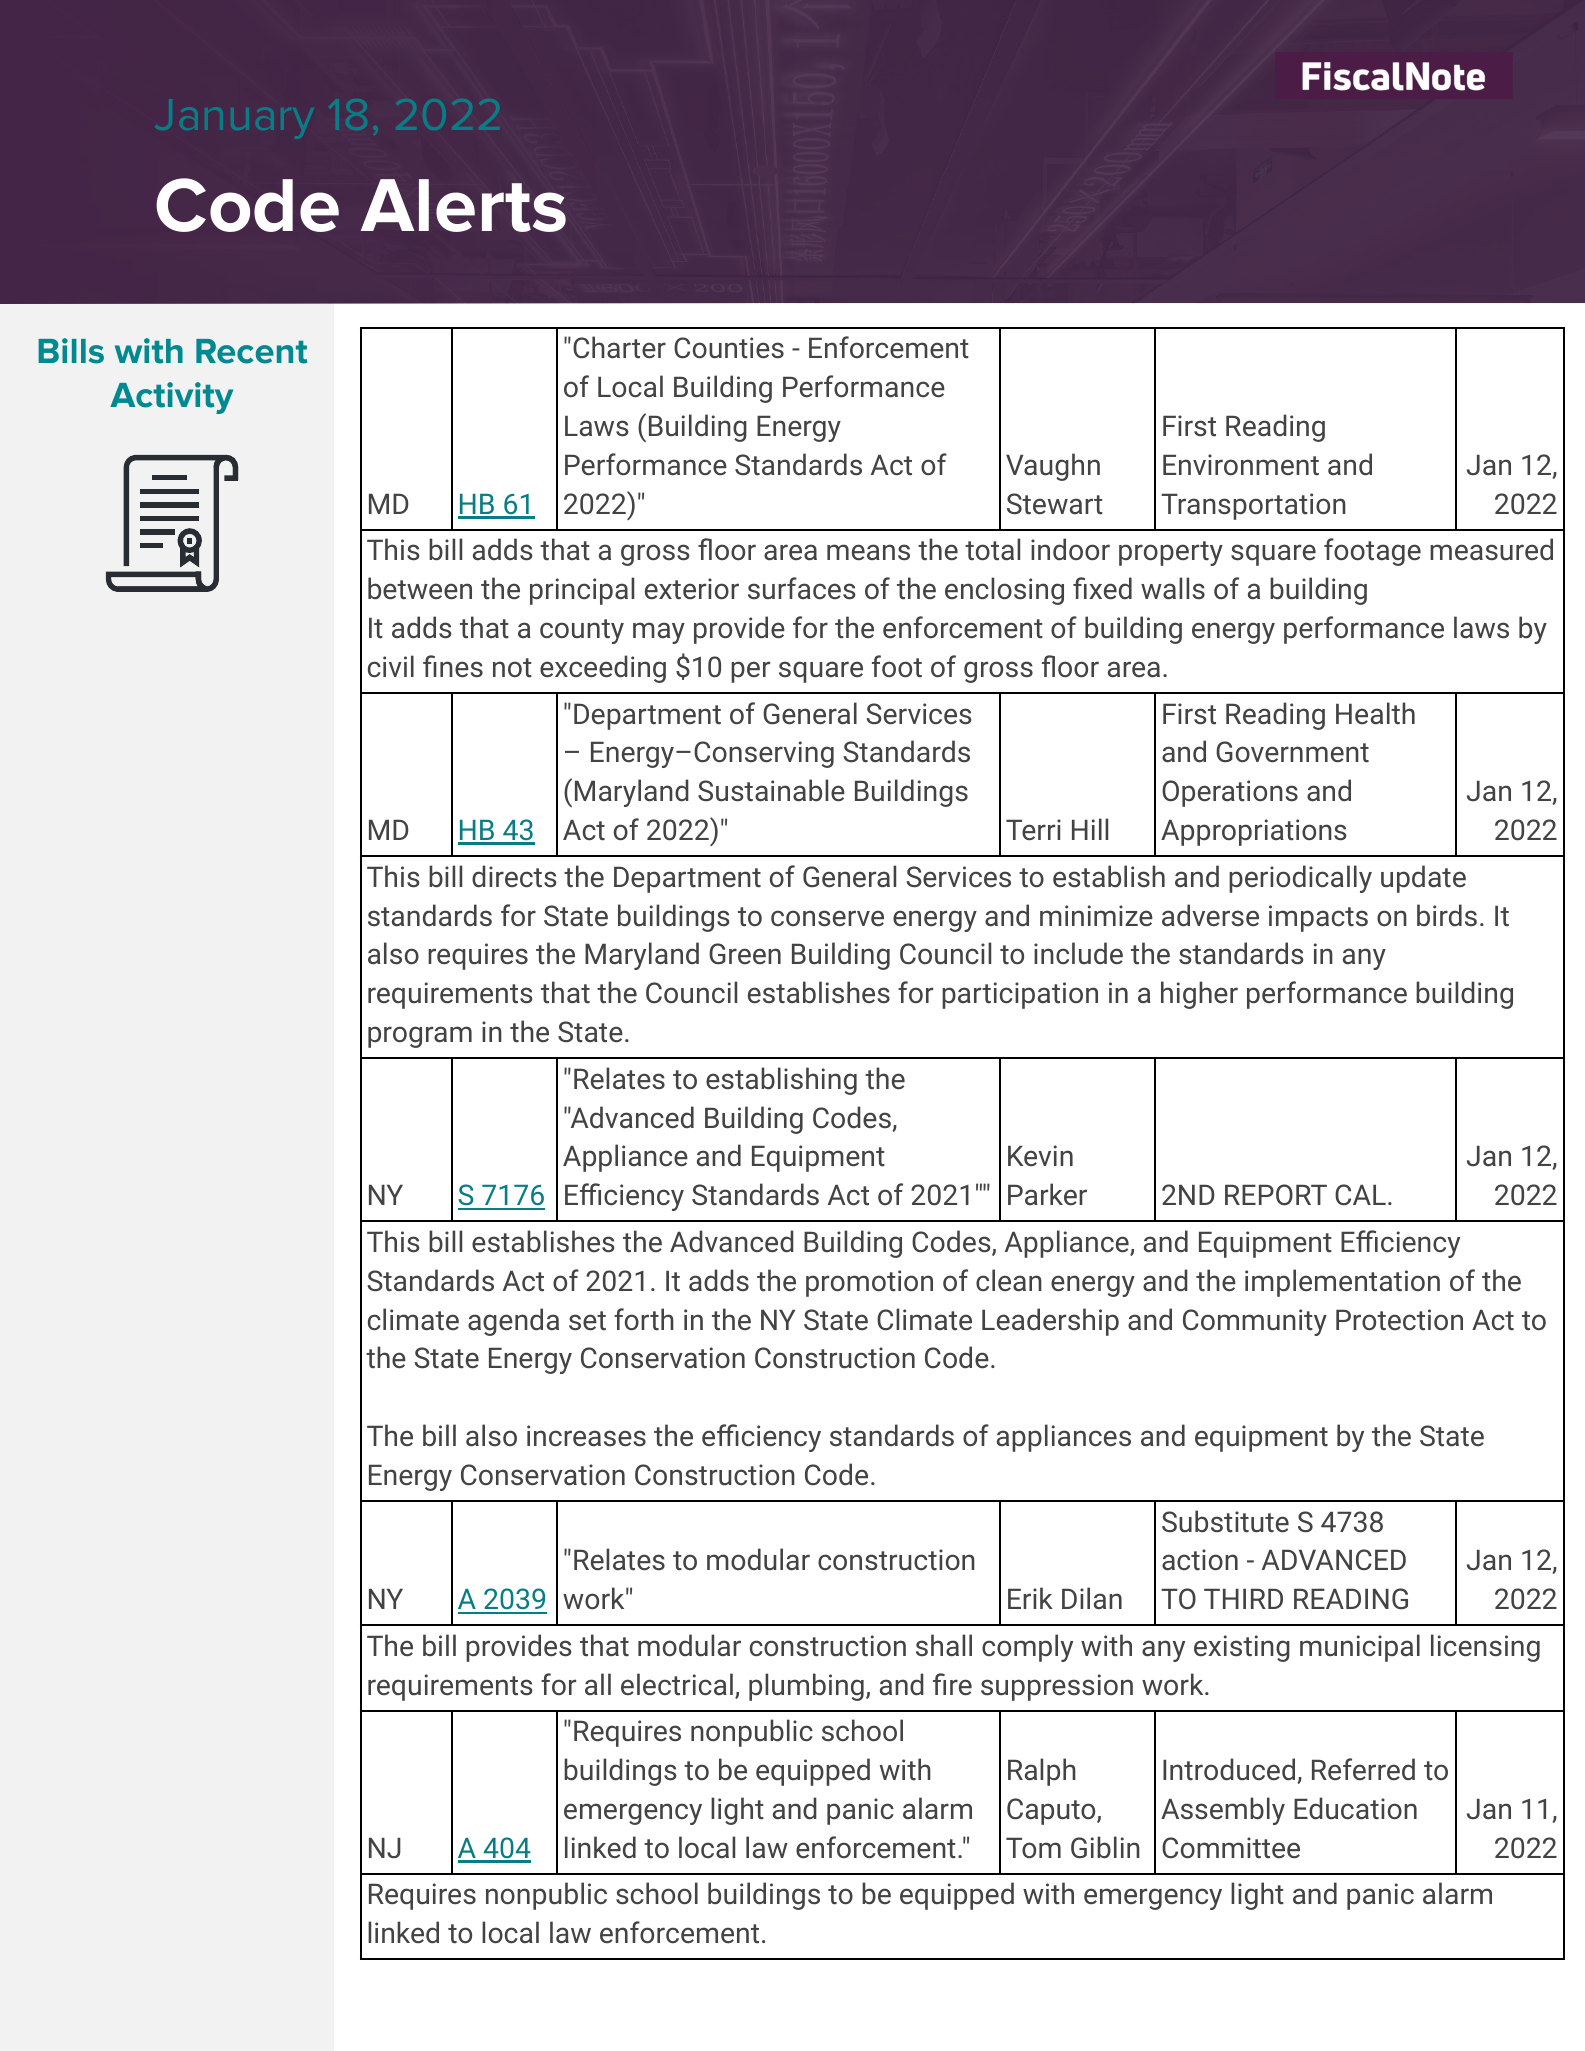  Describe the element at coordinates (677, 1684) in the screenshot. I see `electrical` at that location.
